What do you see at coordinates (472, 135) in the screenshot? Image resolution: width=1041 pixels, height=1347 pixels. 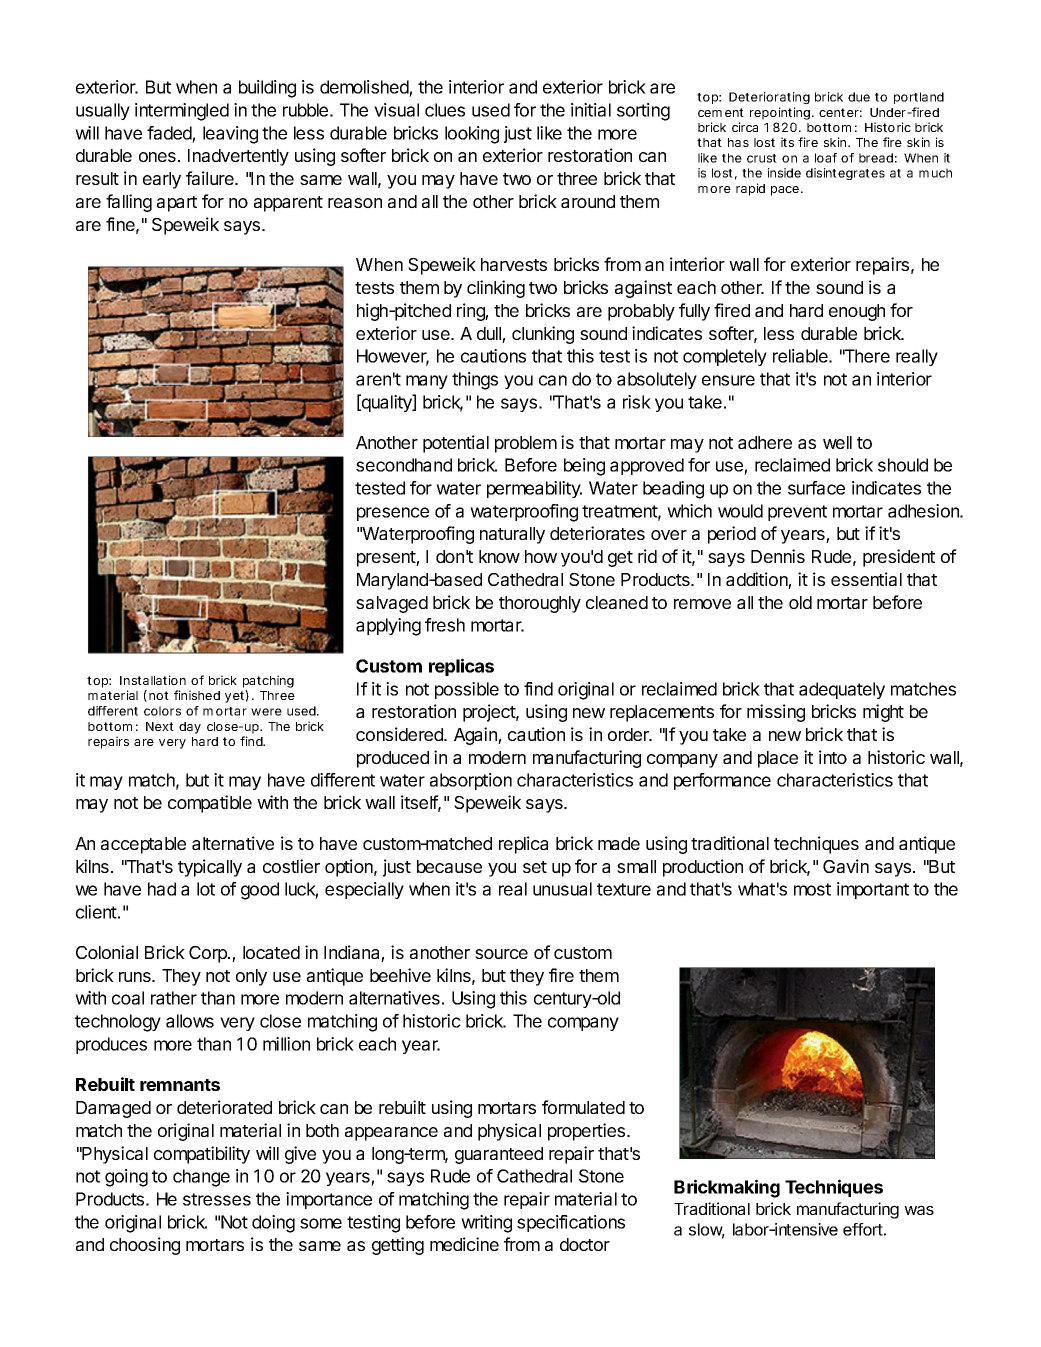 I see `looking` at bounding box center [472, 135].
